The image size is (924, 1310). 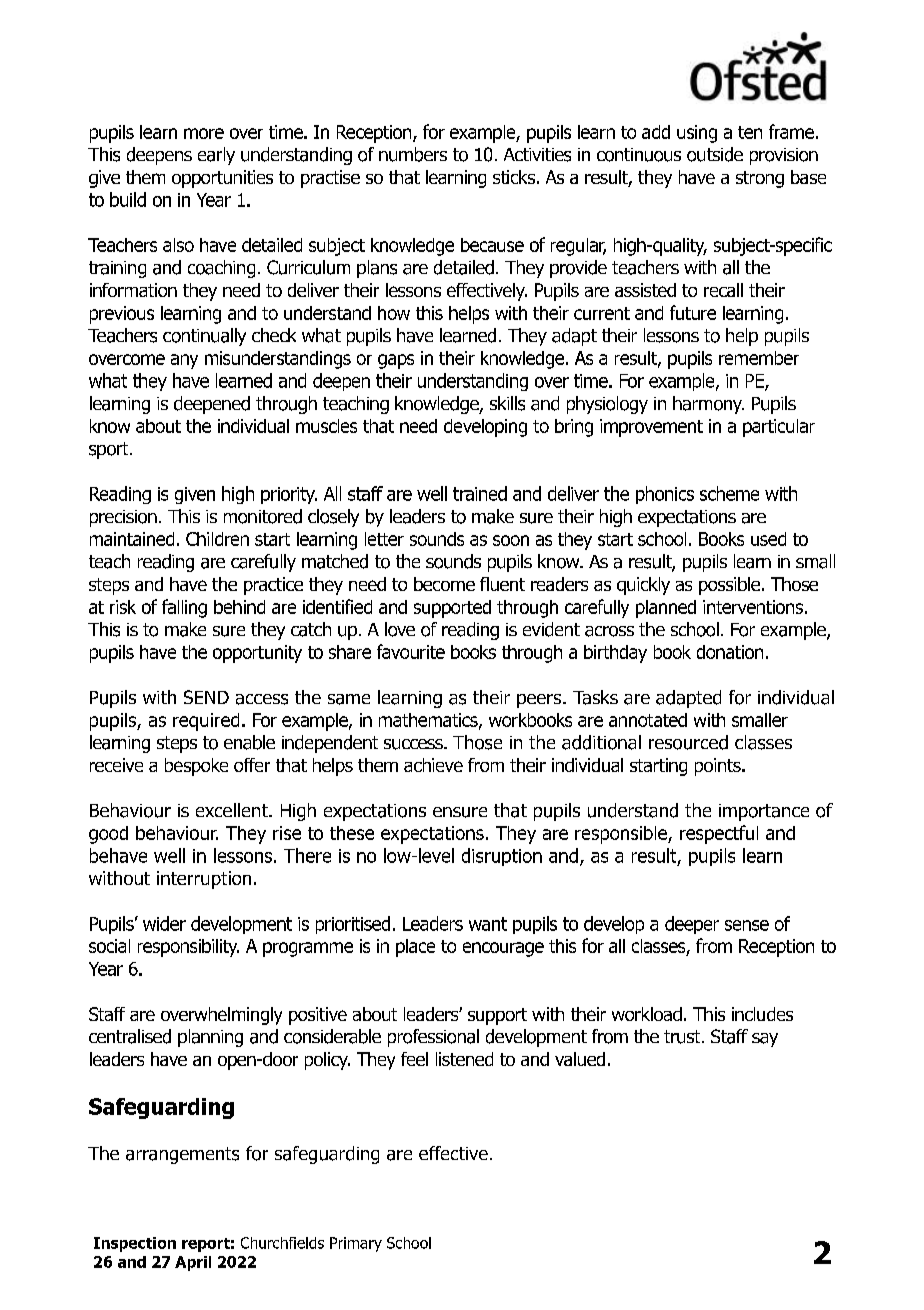 What do you see at coordinates (413, 154) in the document?
I see `numbers` at bounding box center [413, 154].
